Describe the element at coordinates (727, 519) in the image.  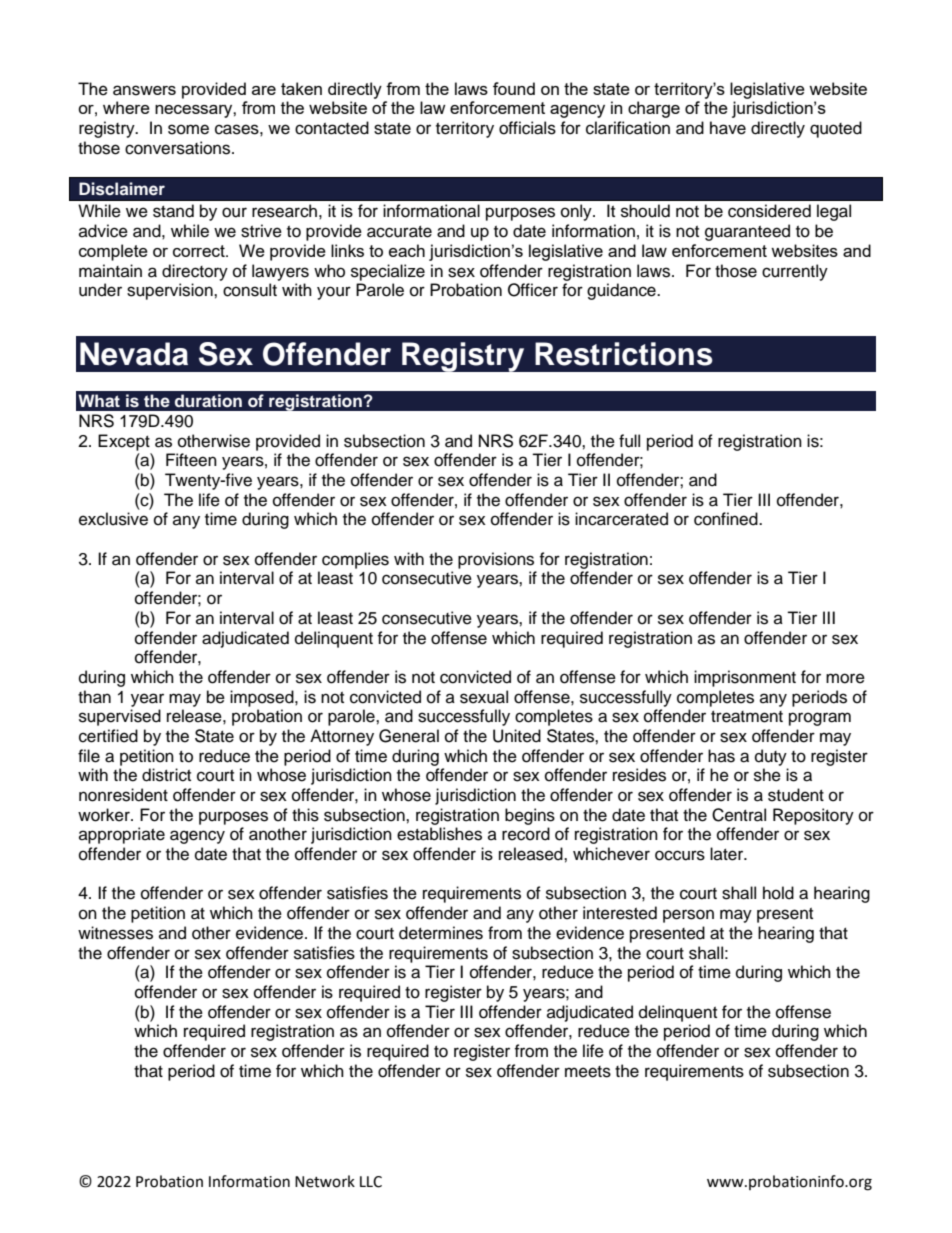
I see `confined` at that location.
